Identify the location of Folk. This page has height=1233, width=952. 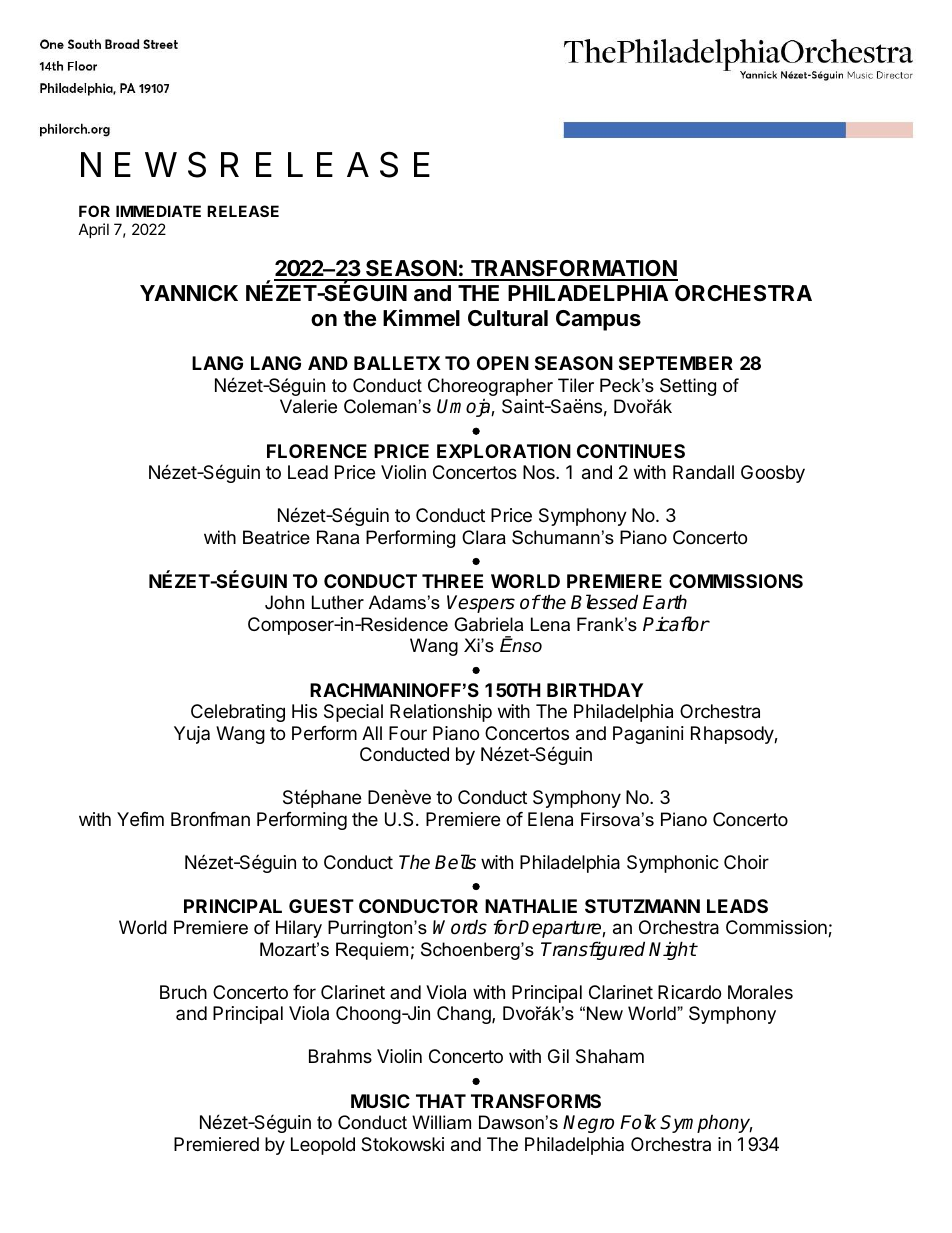
(638, 1122).
